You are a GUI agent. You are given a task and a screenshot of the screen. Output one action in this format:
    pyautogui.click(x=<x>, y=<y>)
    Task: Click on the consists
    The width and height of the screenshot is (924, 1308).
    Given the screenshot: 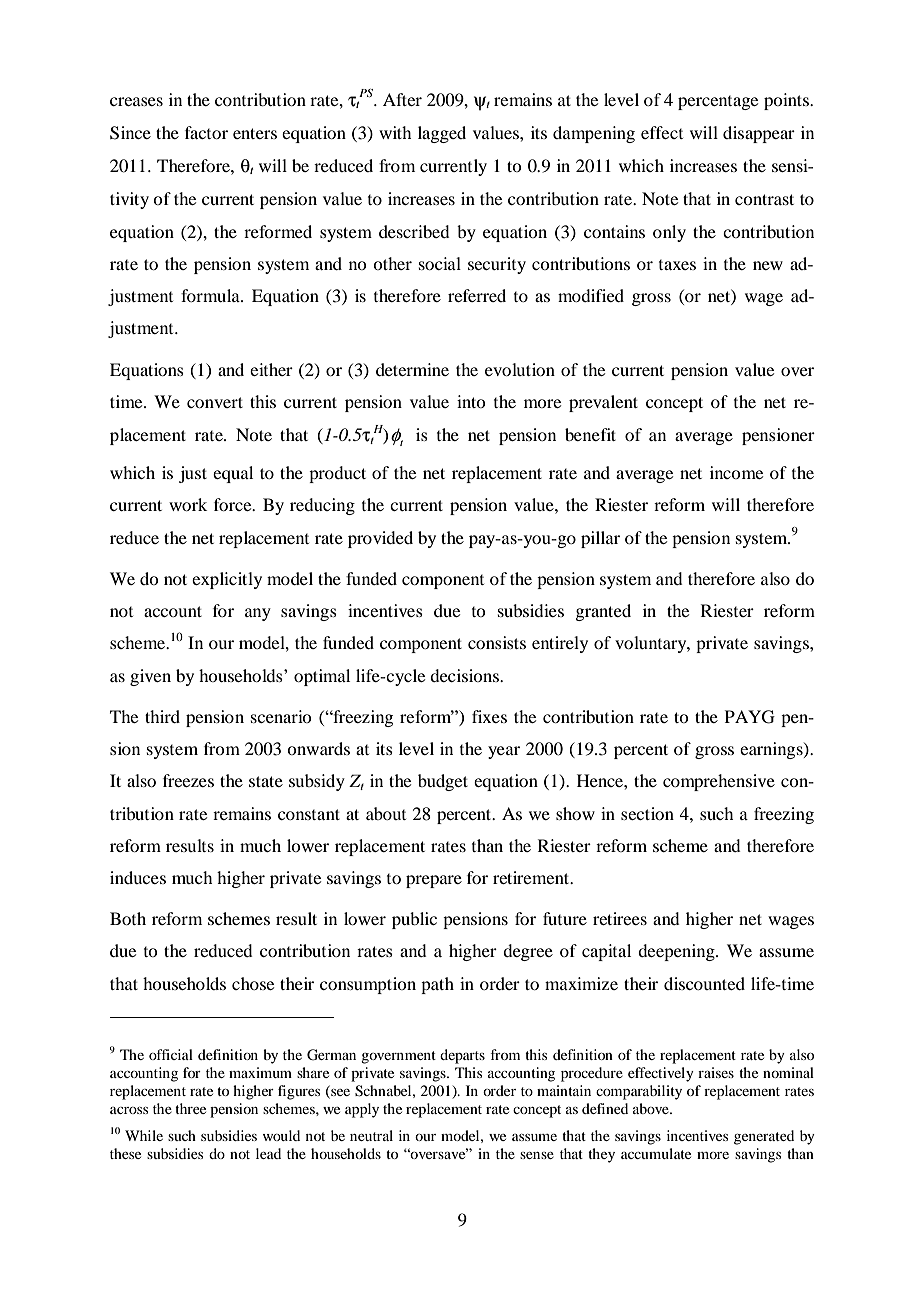 What is the action you would take?
    pyautogui.click(x=497, y=642)
